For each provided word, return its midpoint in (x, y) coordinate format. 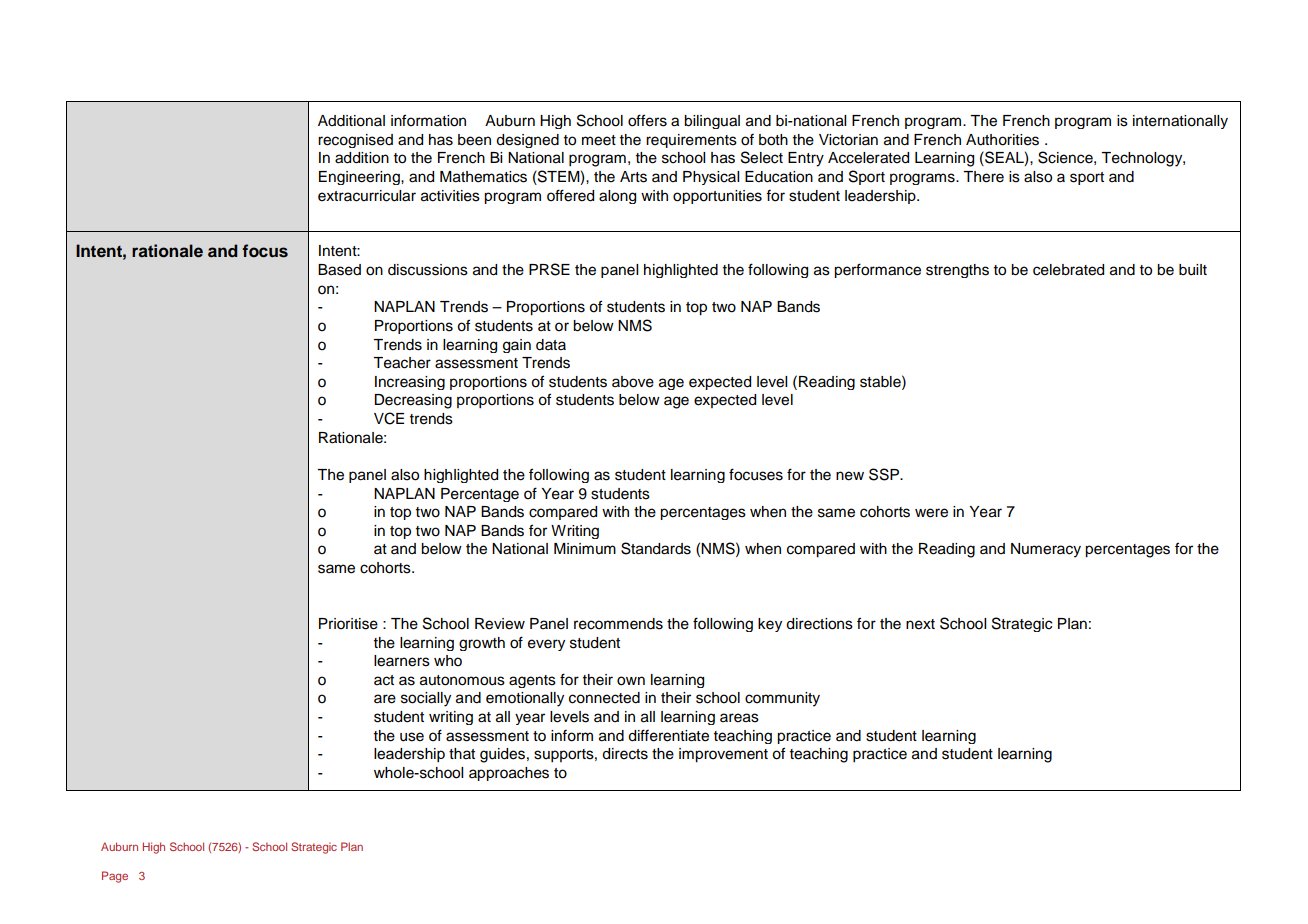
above (633, 382)
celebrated (1068, 270)
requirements (691, 141)
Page (115, 877)
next (920, 624)
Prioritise (348, 624)
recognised (355, 141)
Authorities (1002, 140)
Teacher (402, 363)
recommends (618, 624)
